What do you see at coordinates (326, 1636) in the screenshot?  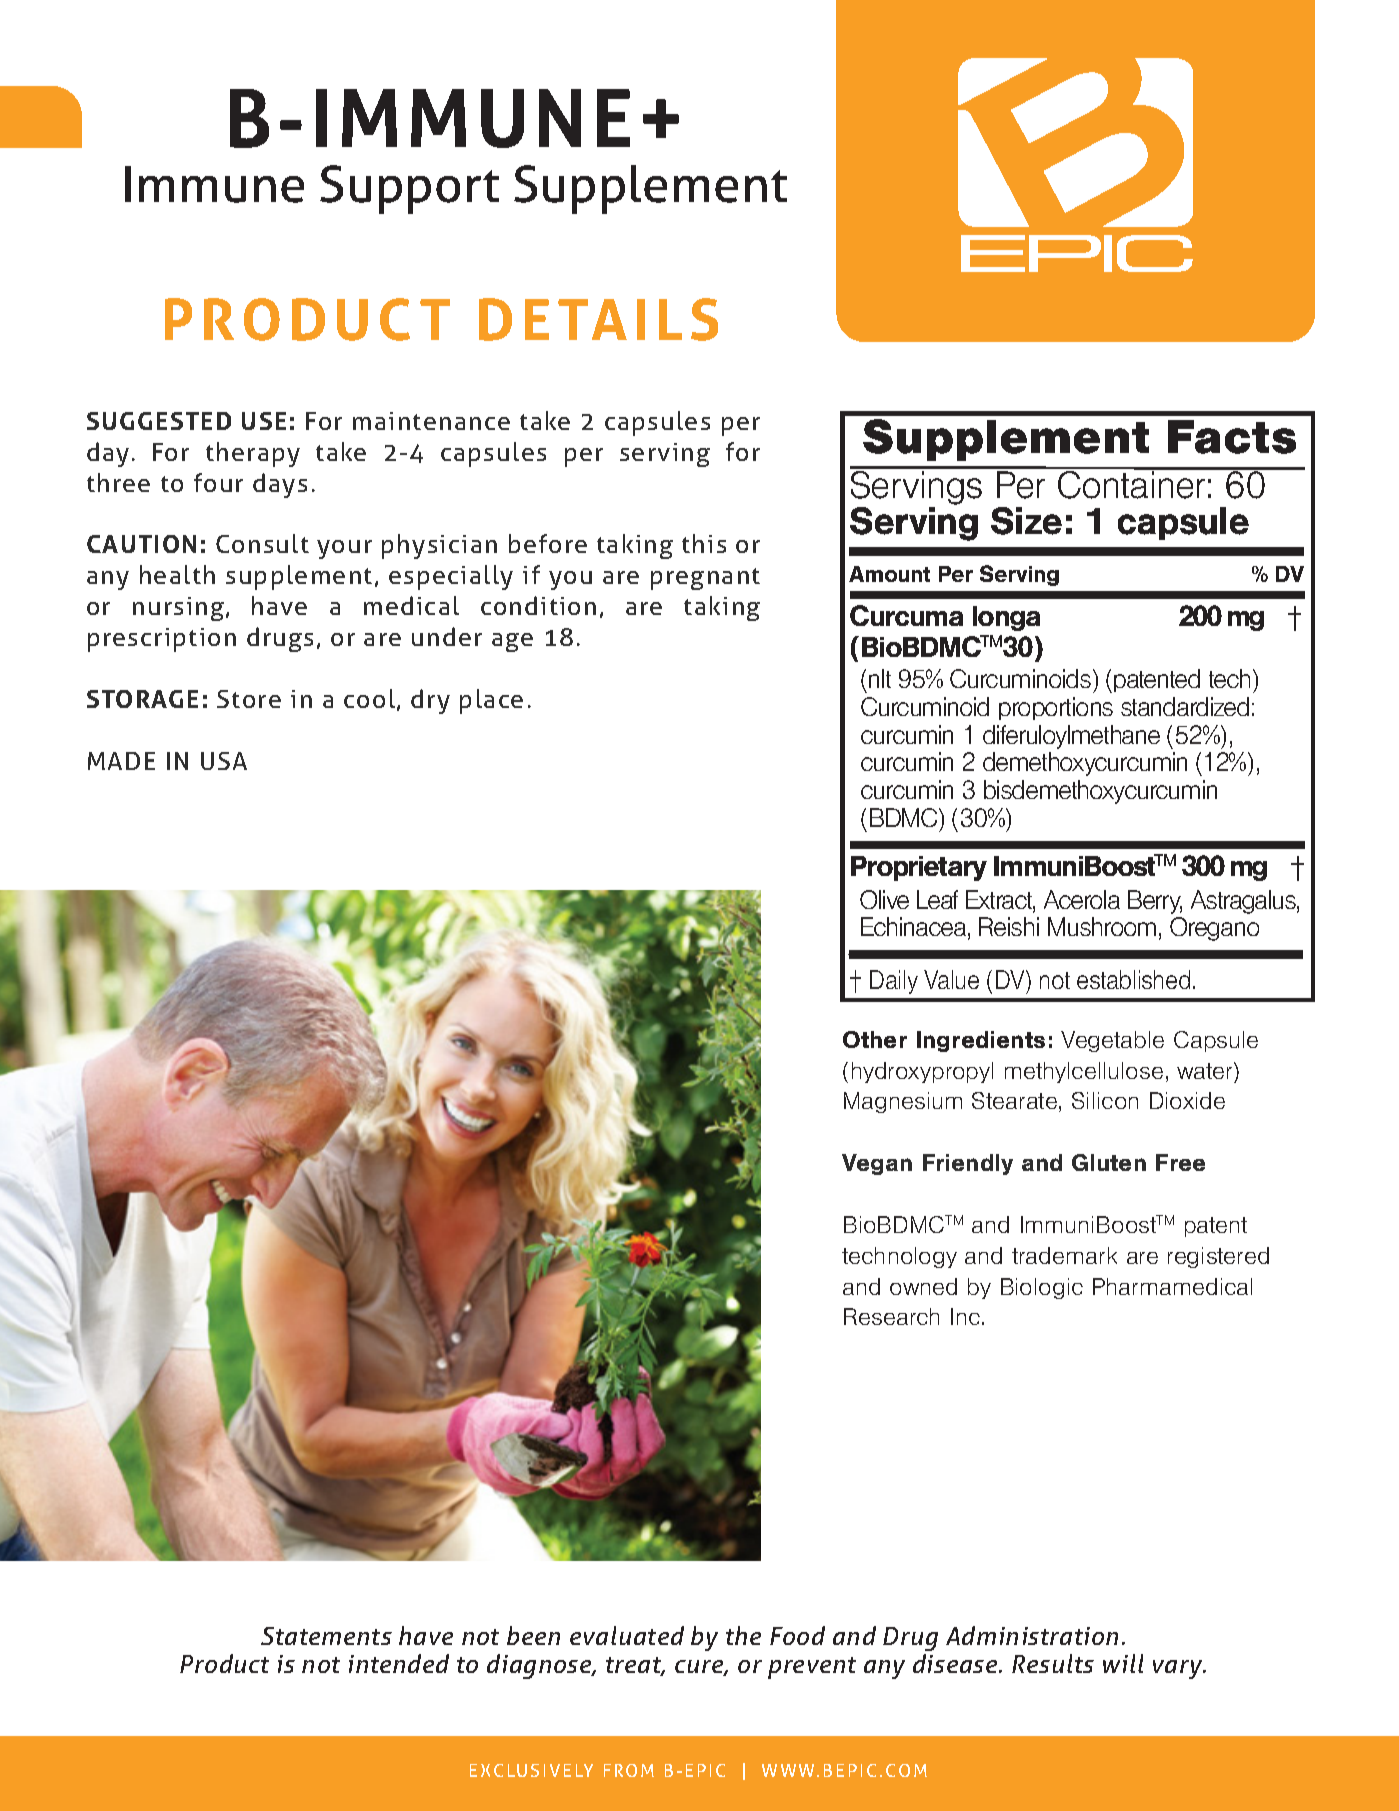 I see `Statements` at bounding box center [326, 1636].
